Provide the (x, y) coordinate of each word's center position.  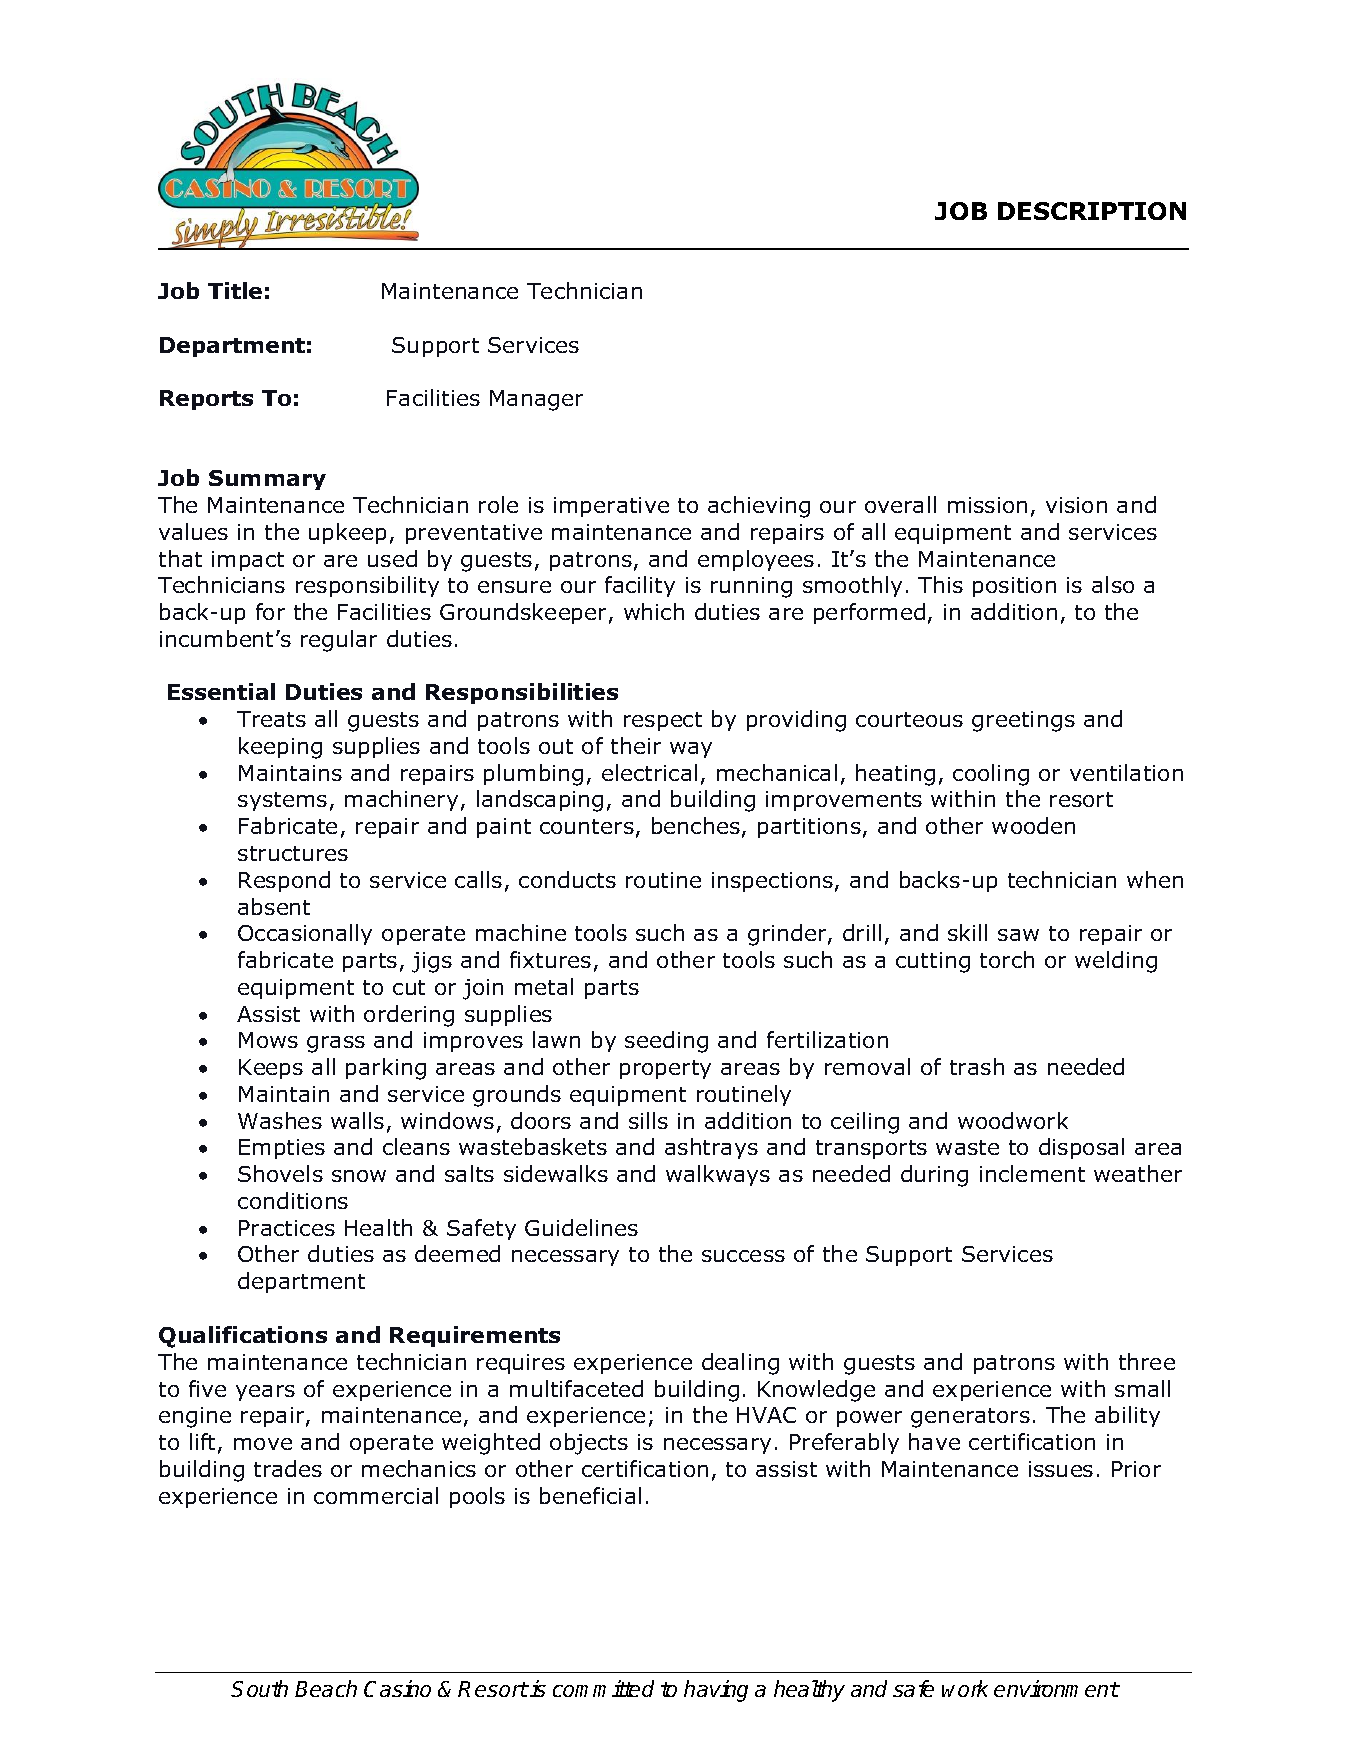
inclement (1032, 1173)
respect (663, 721)
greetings (1023, 721)
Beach (326, 1688)
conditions (293, 1200)
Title (235, 290)
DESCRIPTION (1092, 211)
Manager (536, 400)
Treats (271, 719)
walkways (718, 1175)
